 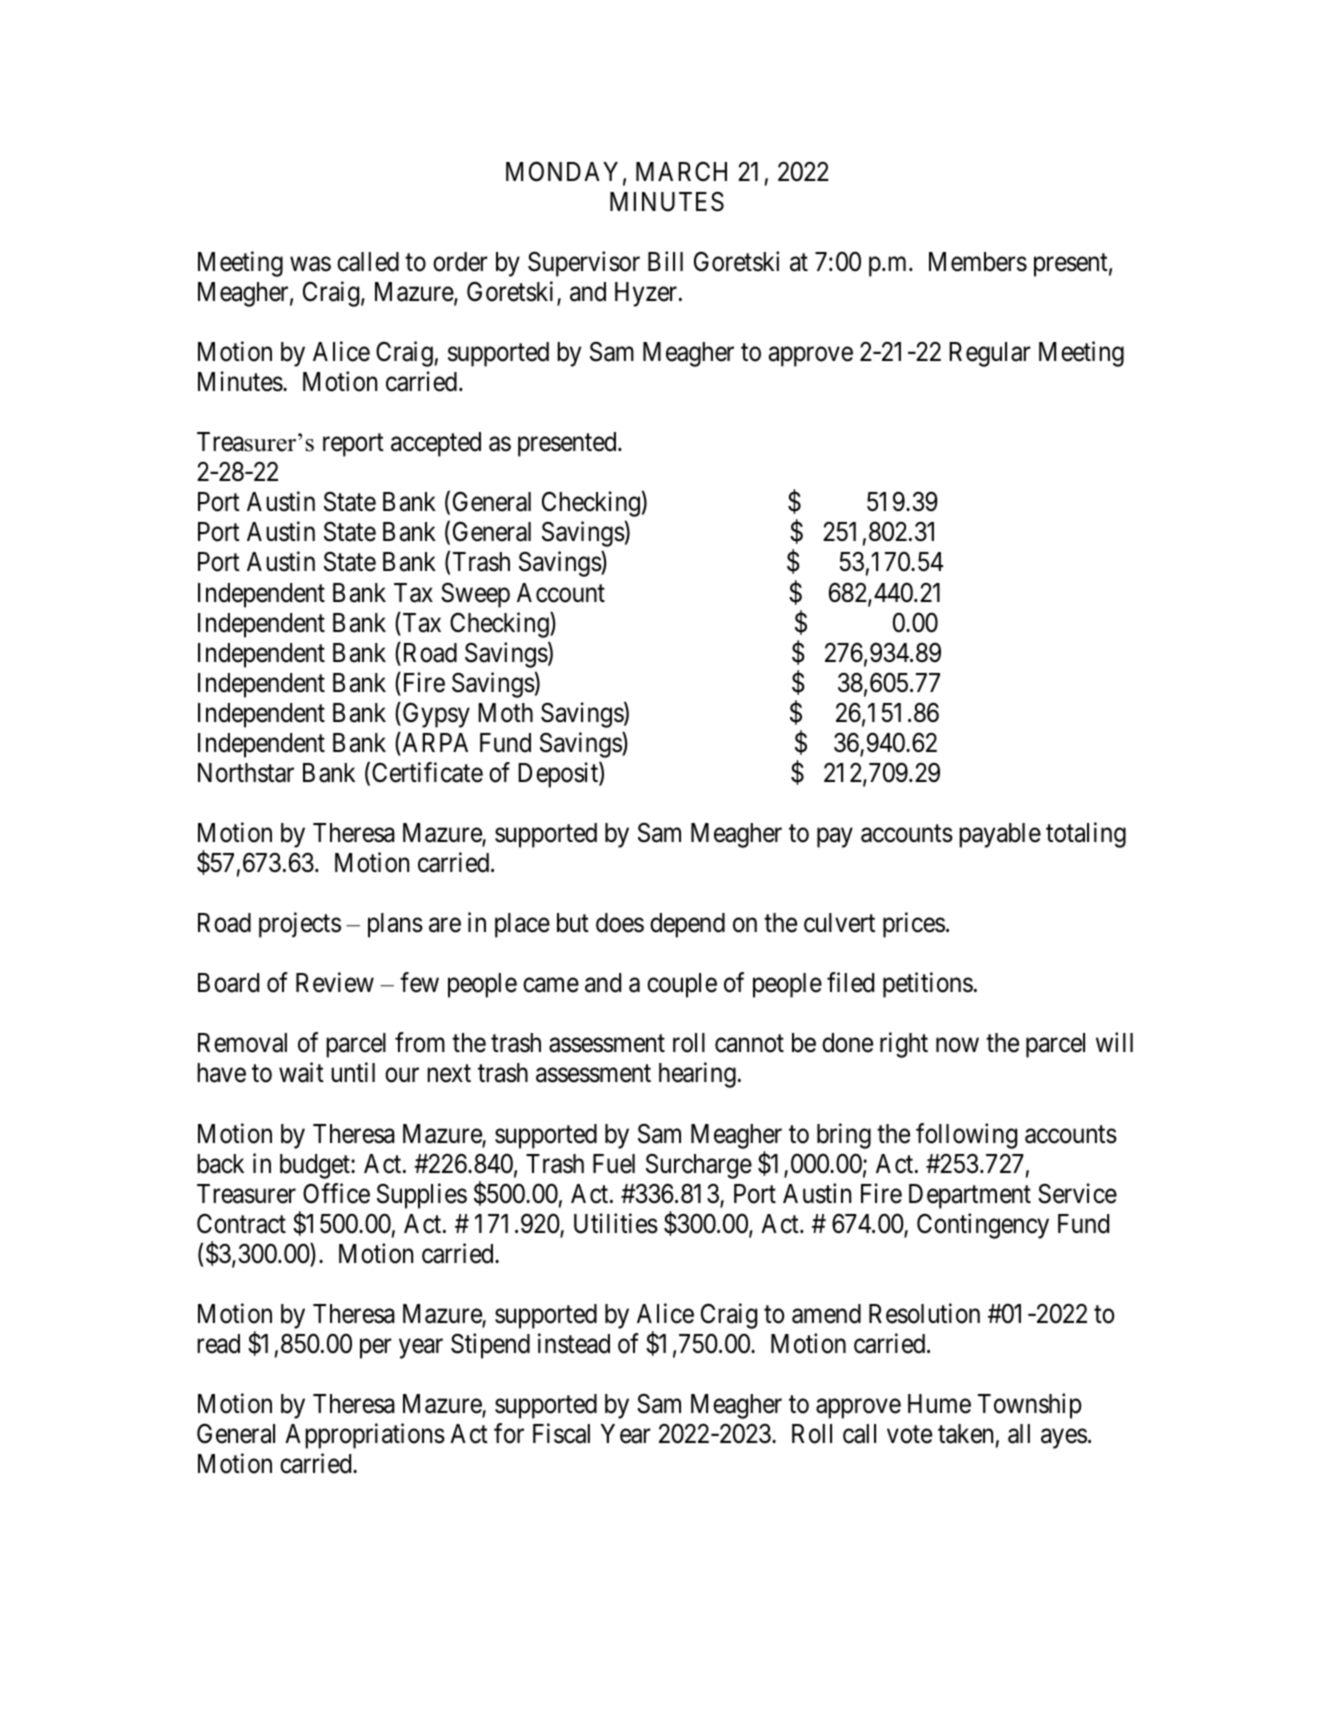 What do you see at coordinates (561, 1433) in the screenshot?
I see `Fiscal` at bounding box center [561, 1433].
